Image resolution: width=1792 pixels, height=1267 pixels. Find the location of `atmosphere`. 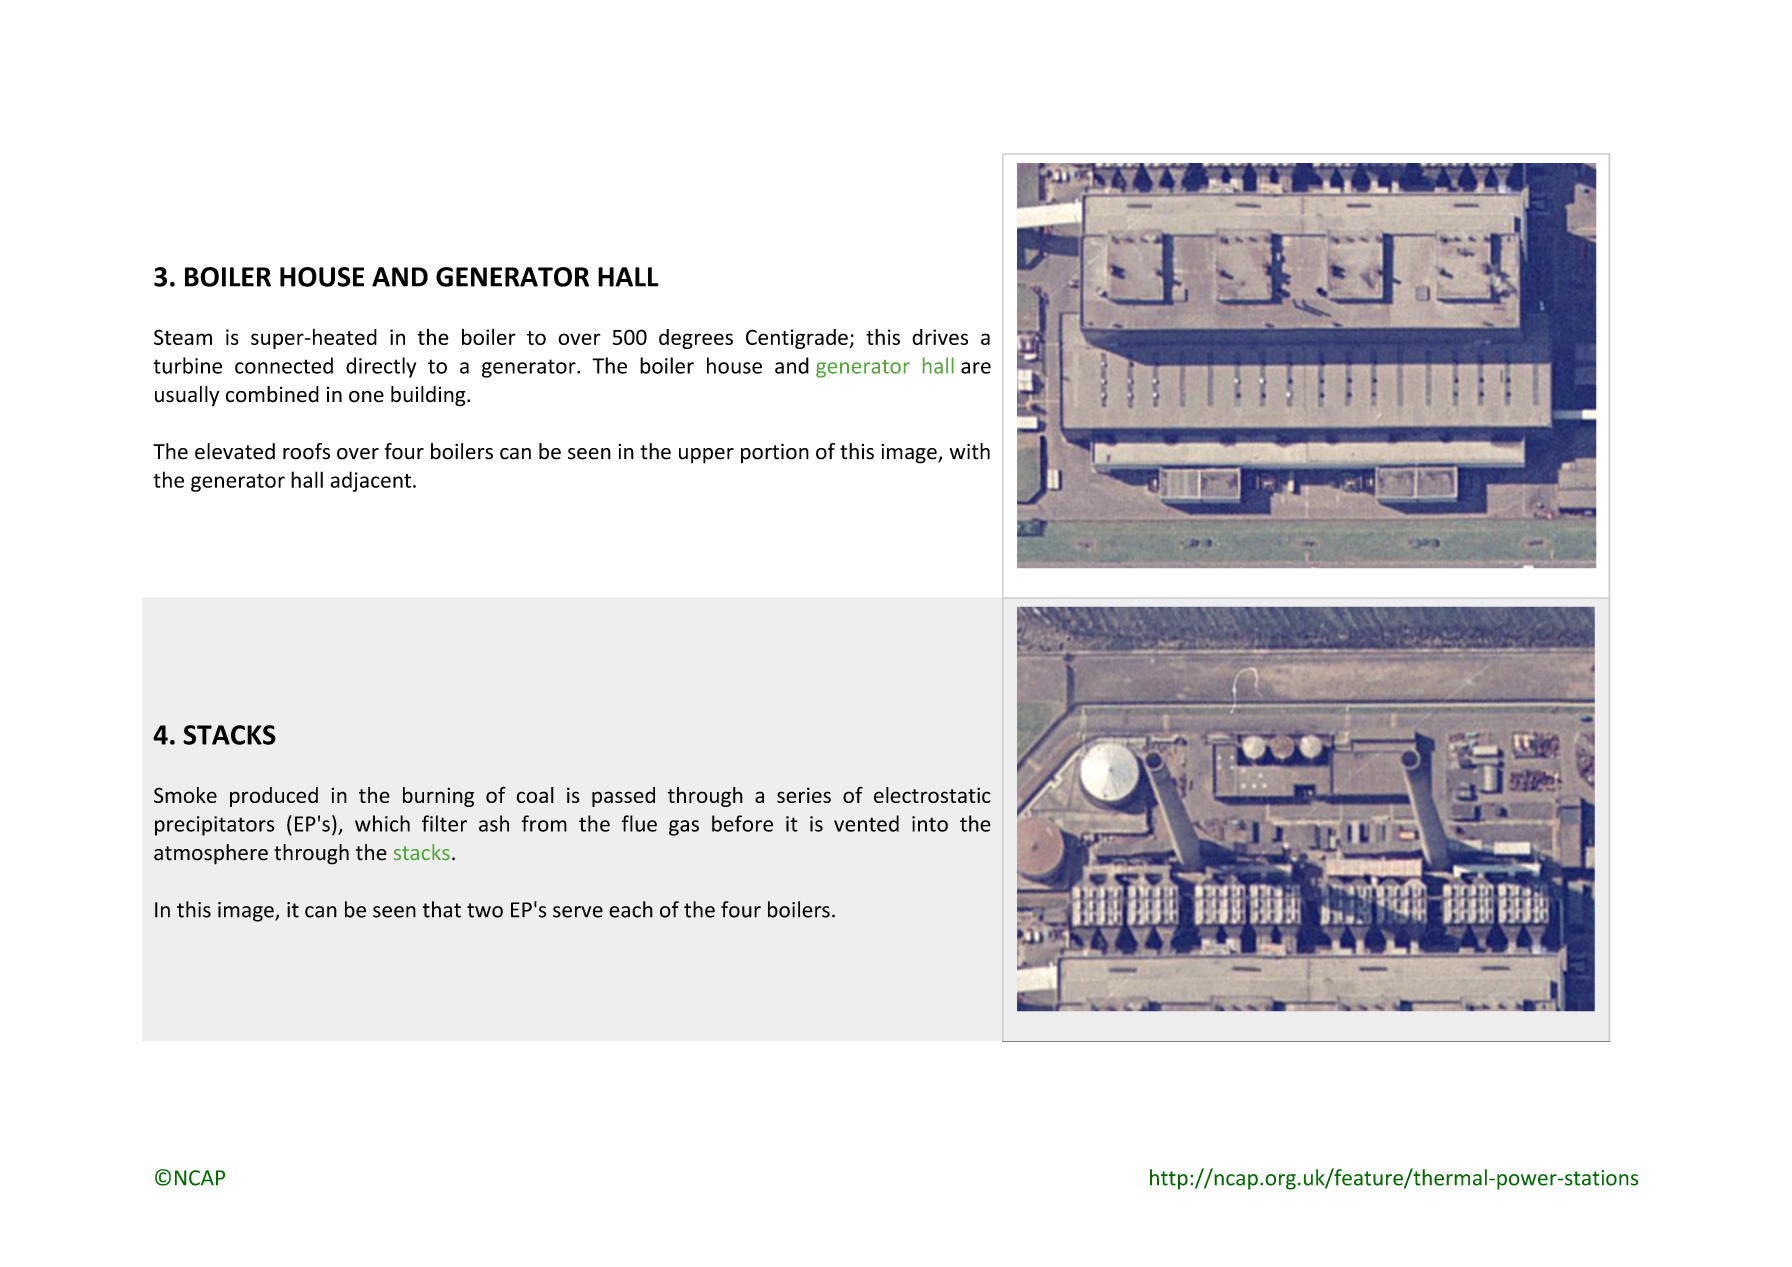

atmosphere is located at coordinates (211, 854).
